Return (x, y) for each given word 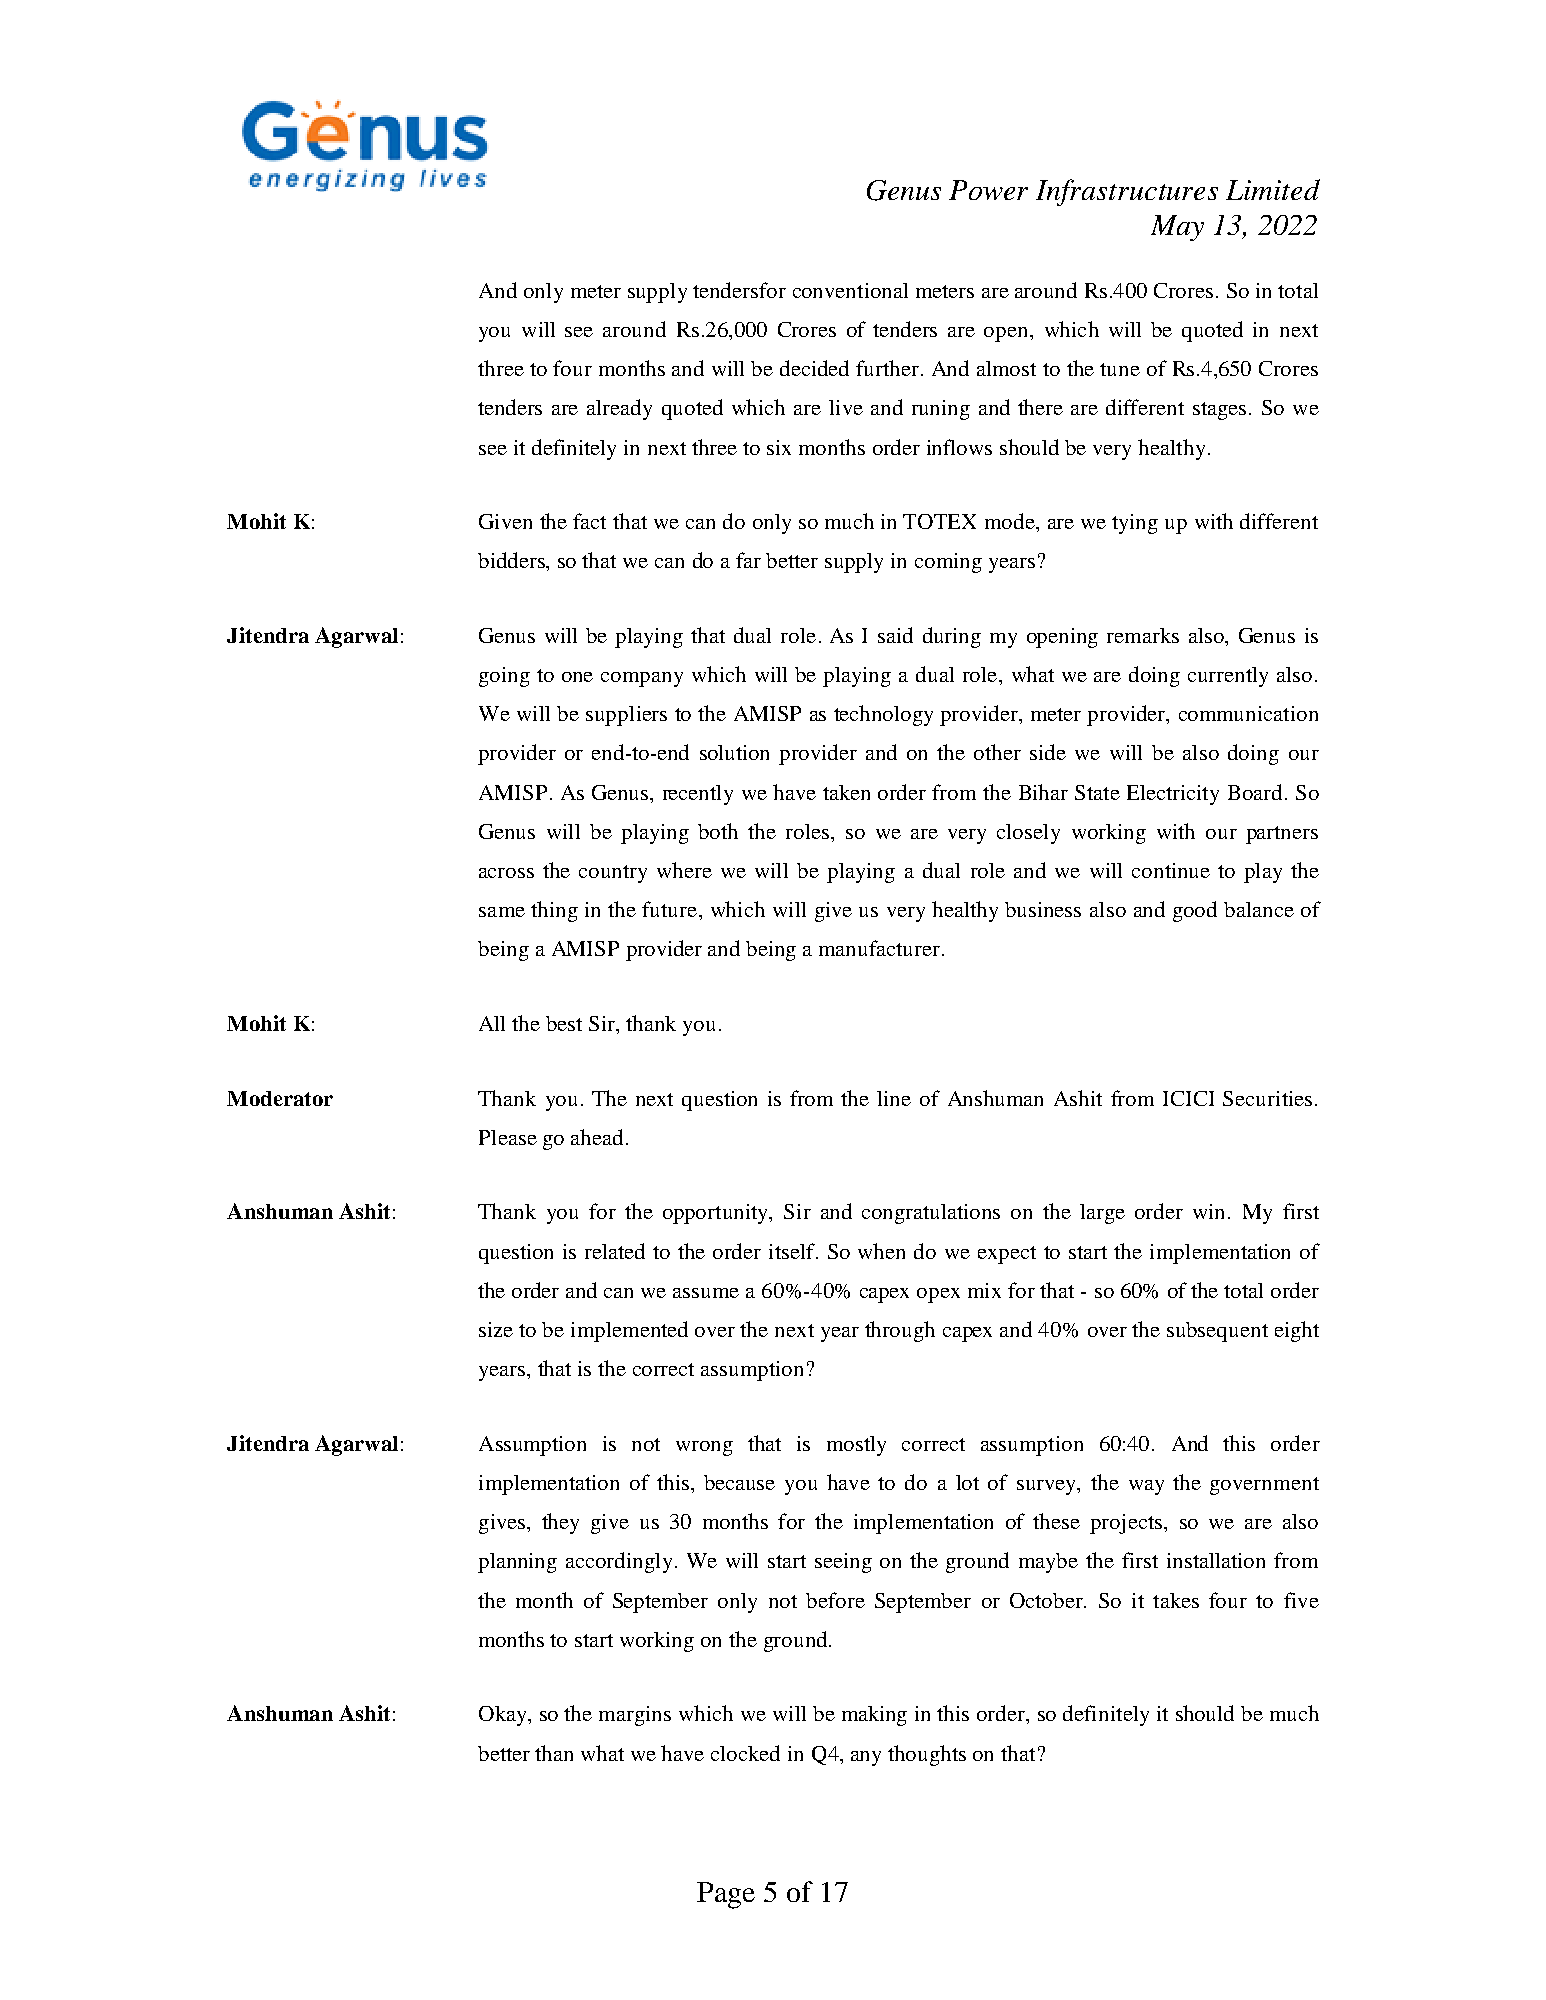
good (1195, 911)
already (619, 409)
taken (846, 792)
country (613, 874)
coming (948, 563)
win (1208, 1211)
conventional (850, 290)
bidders (512, 560)
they (560, 1523)
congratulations (931, 1214)
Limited (1273, 189)
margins (635, 1716)
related (615, 1251)
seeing (843, 1563)
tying (1135, 524)
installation (1216, 1560)
